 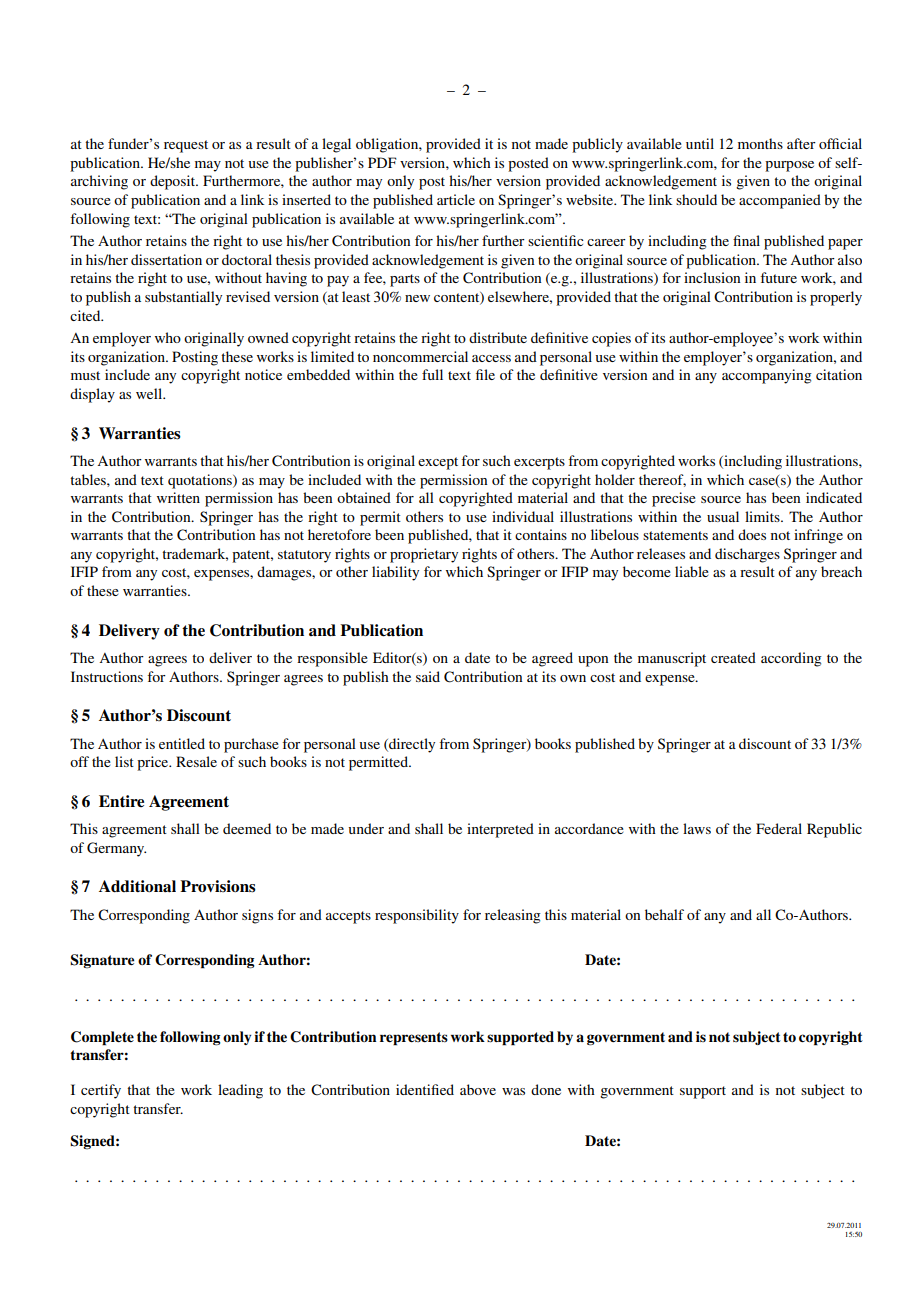 What do you see at coordinates (240, 1091) in the image?
I see `leading` at bounding box center [240, 1091].
